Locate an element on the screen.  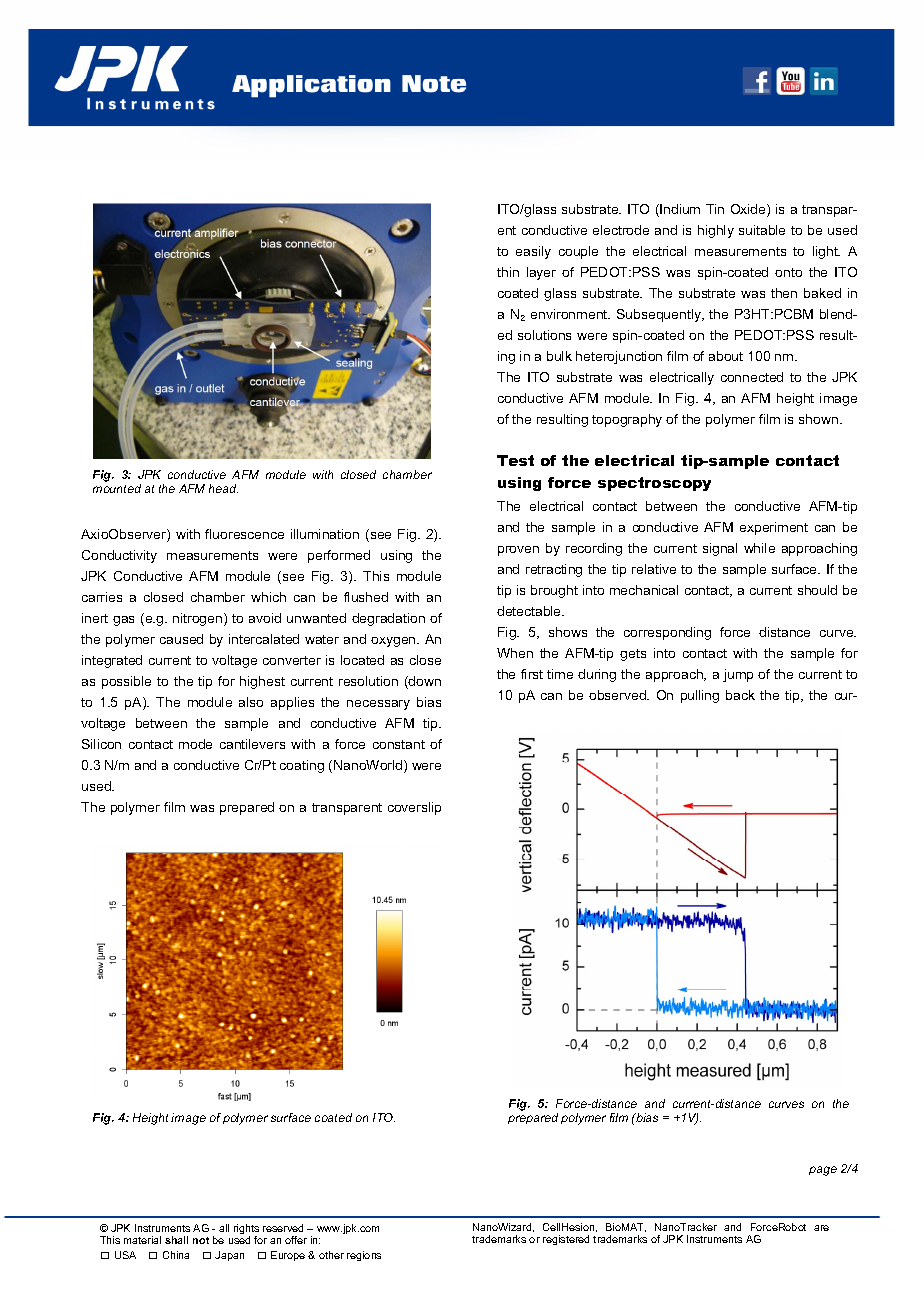
shall is located at coordinates (176, 1240).
